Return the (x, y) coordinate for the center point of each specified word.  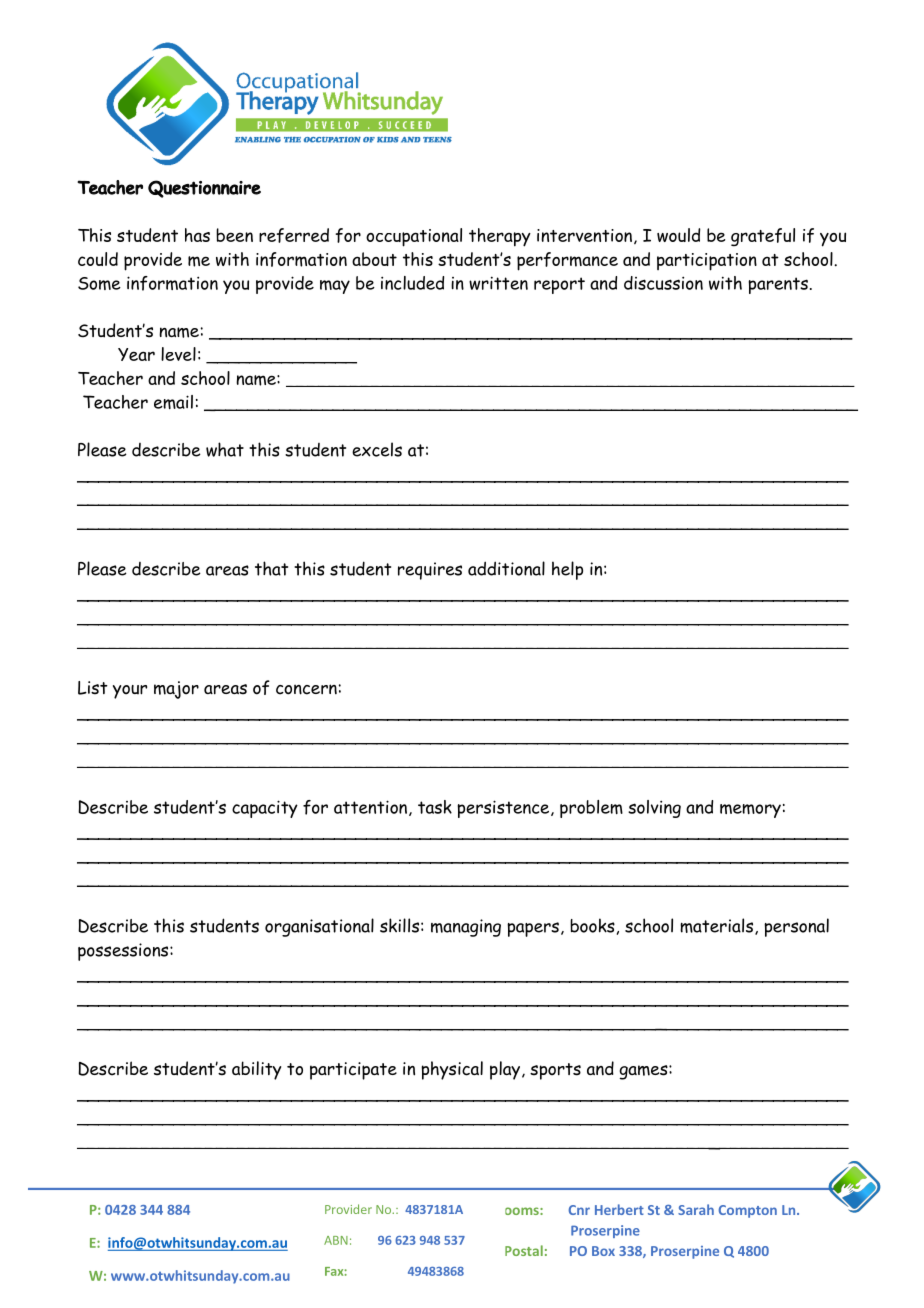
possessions (124, 952)
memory (750, 811)
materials (718, 926)
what (225, 449)
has (197, 235)
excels (377, 449)
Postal (524, 1250)
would (678, 235)
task (435, 807)
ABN (336, 1240)
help (567, 570)
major (176, 690)
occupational (414, 237)
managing (466, 928)
